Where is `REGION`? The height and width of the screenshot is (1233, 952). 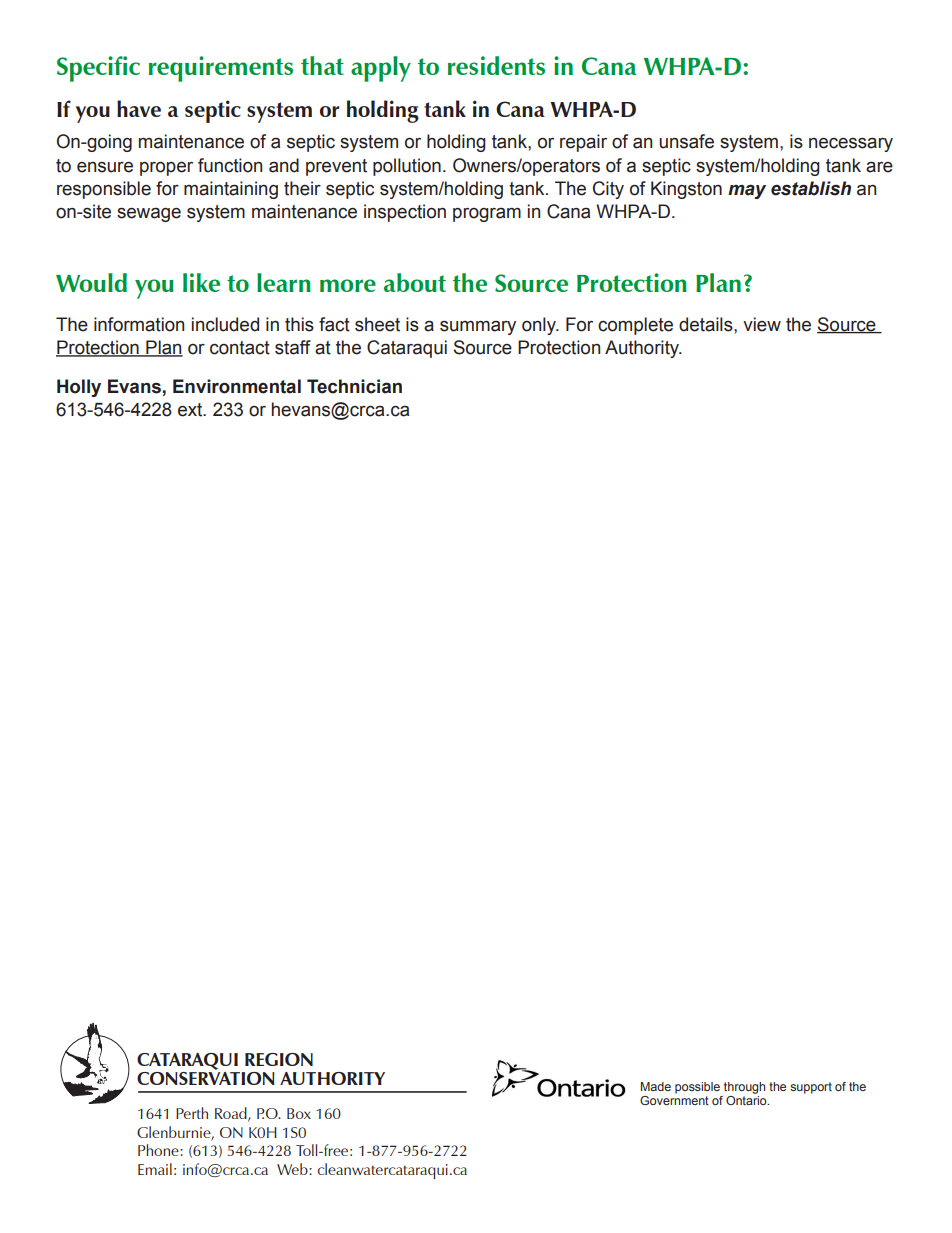
REGION is located at coordinates (279, 1059).
